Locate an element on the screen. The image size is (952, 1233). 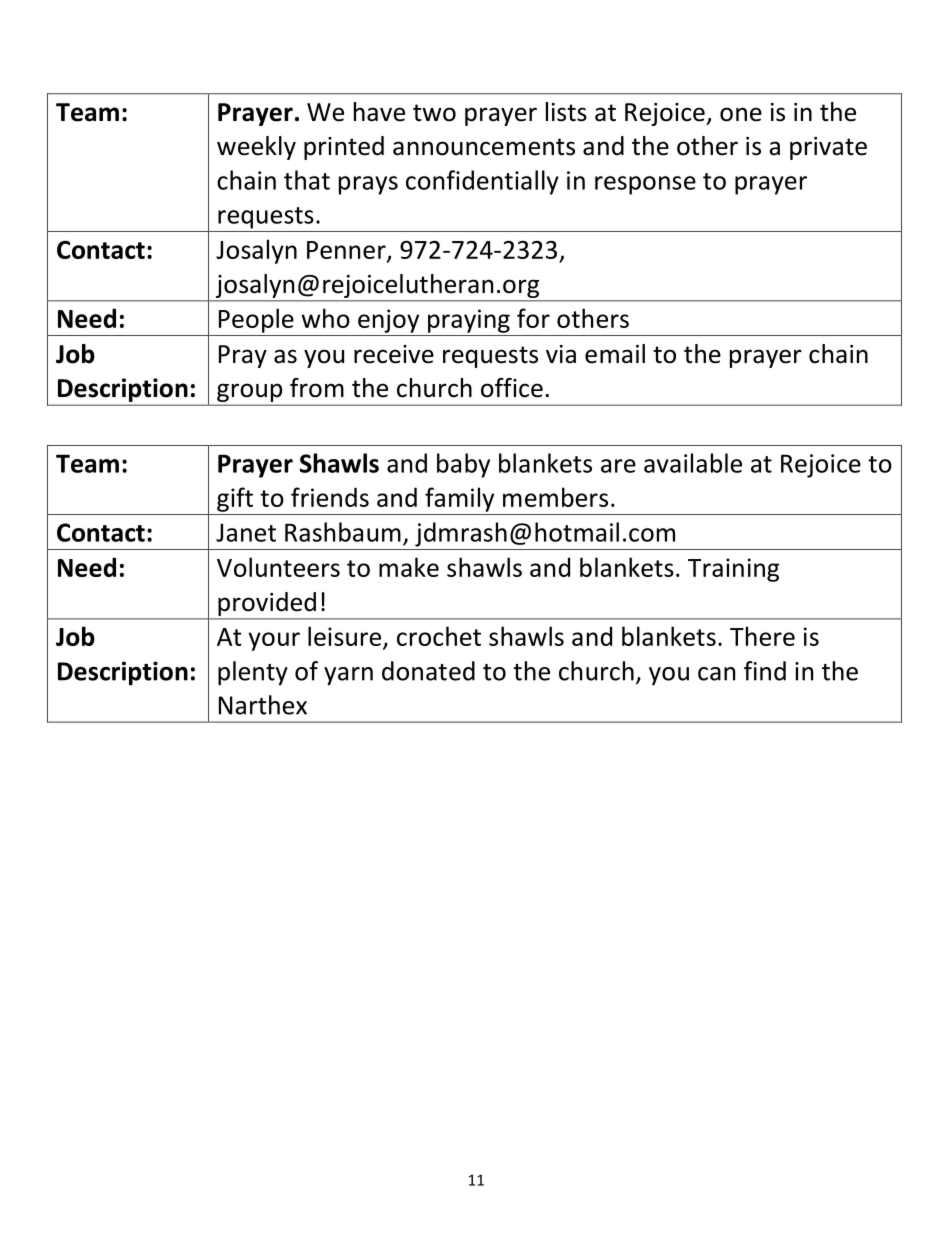
email is located at coordinates (615, 354).
